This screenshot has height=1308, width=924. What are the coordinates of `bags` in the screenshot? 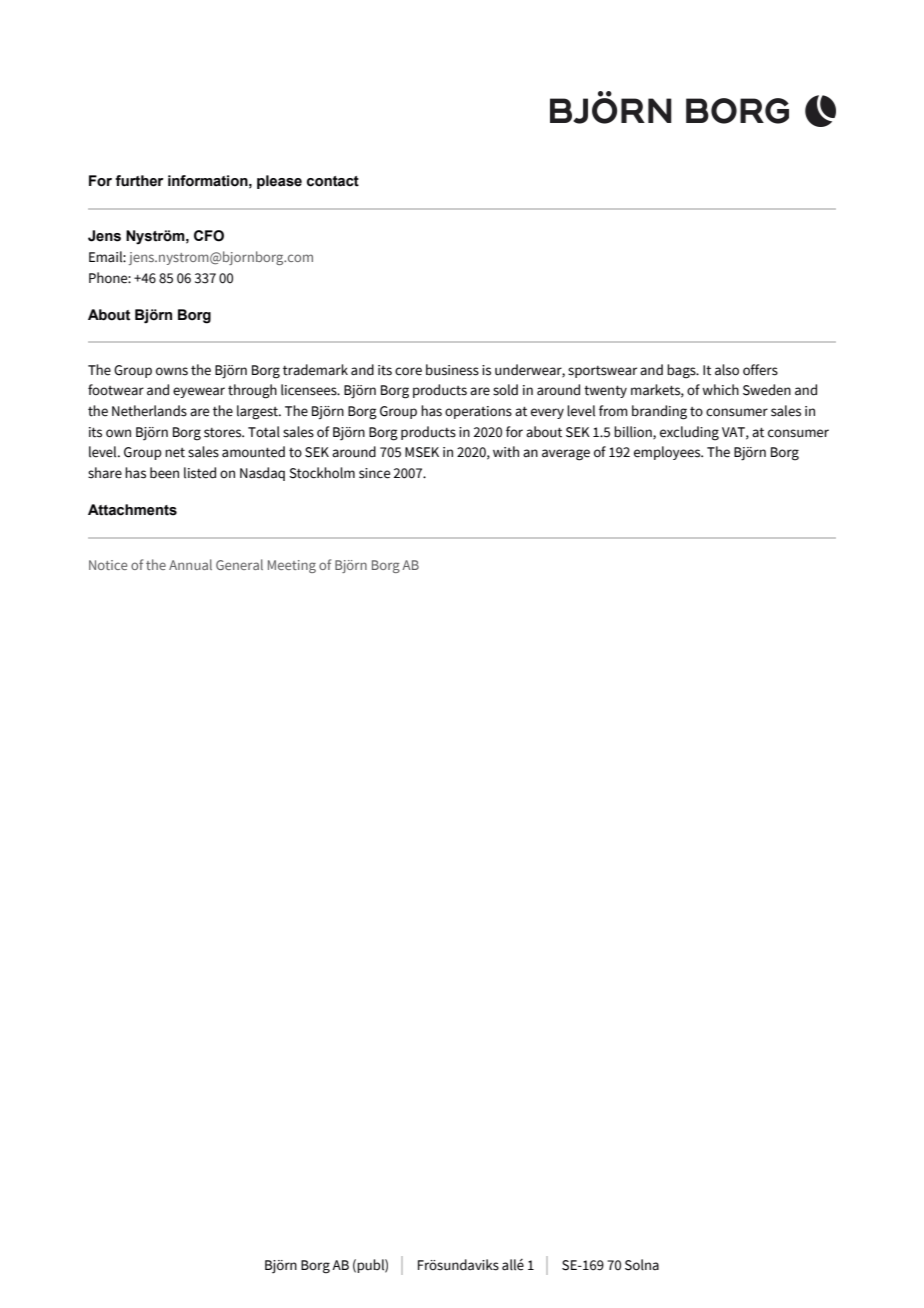 It's located at (682, 371).
